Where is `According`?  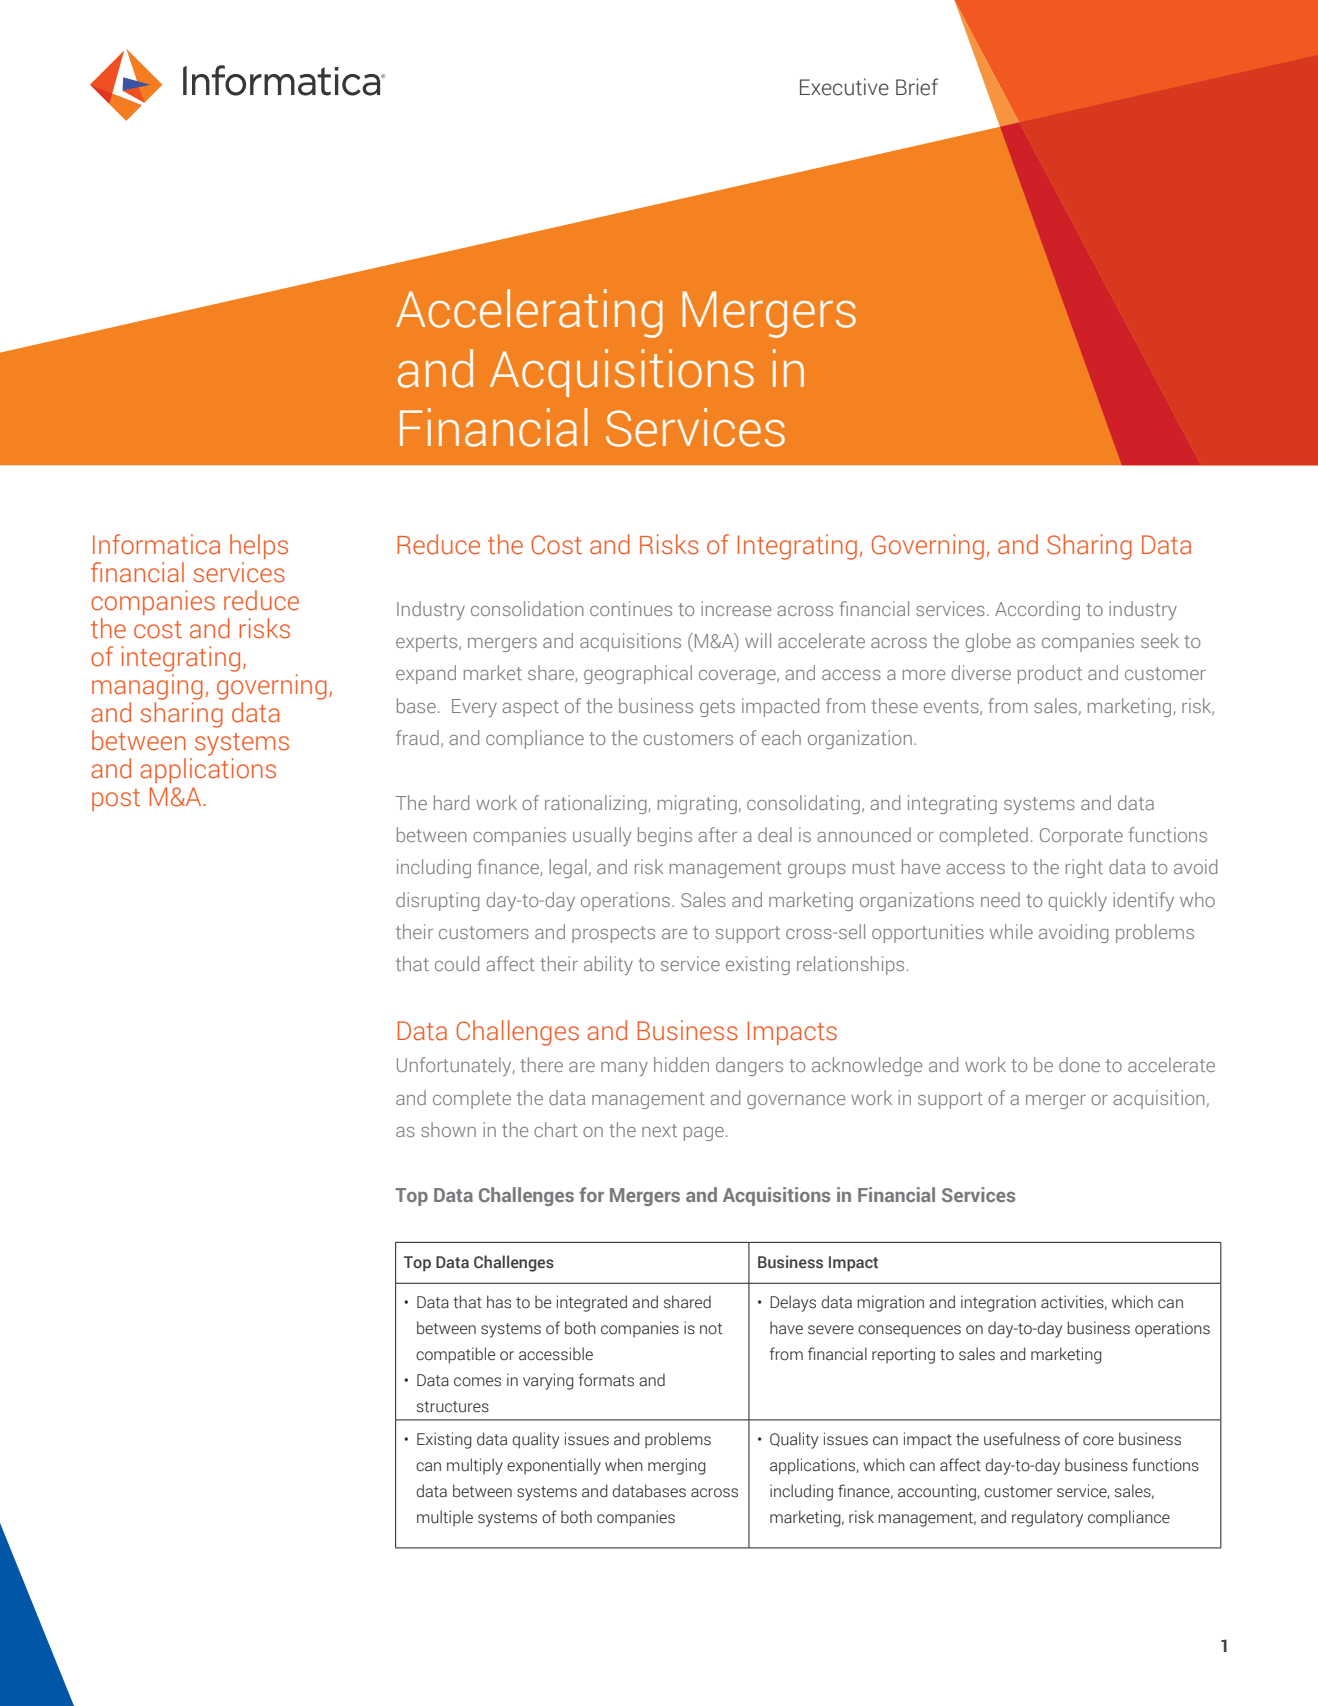
According is located at coordinates (1037, 610).
